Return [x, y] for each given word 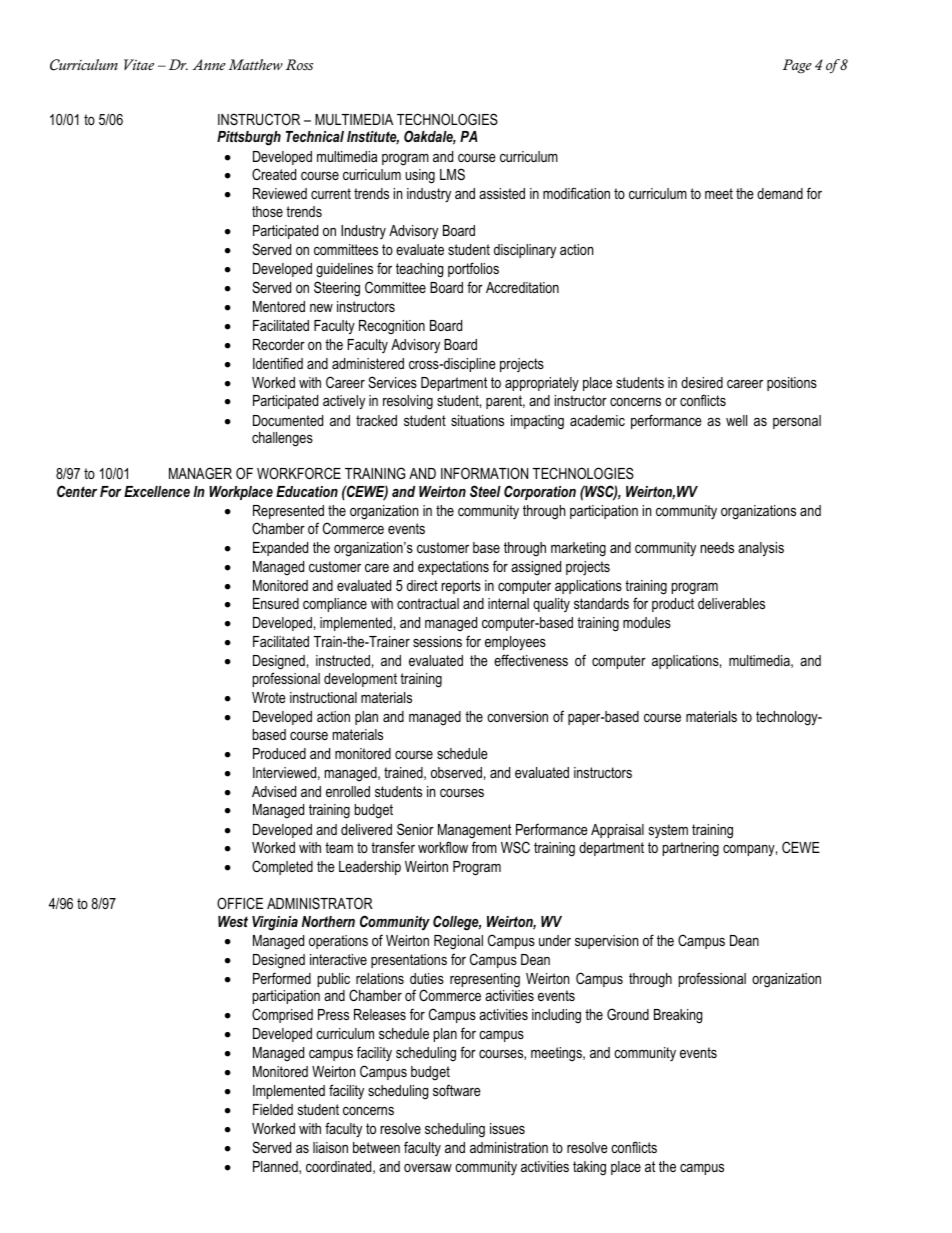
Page [797, 66]
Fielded [273, 1109]
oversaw [428, 1167]
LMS [452, 174]
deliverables [731, 603]
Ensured [276, 603]
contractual [428, 603]
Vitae [139, 64]
